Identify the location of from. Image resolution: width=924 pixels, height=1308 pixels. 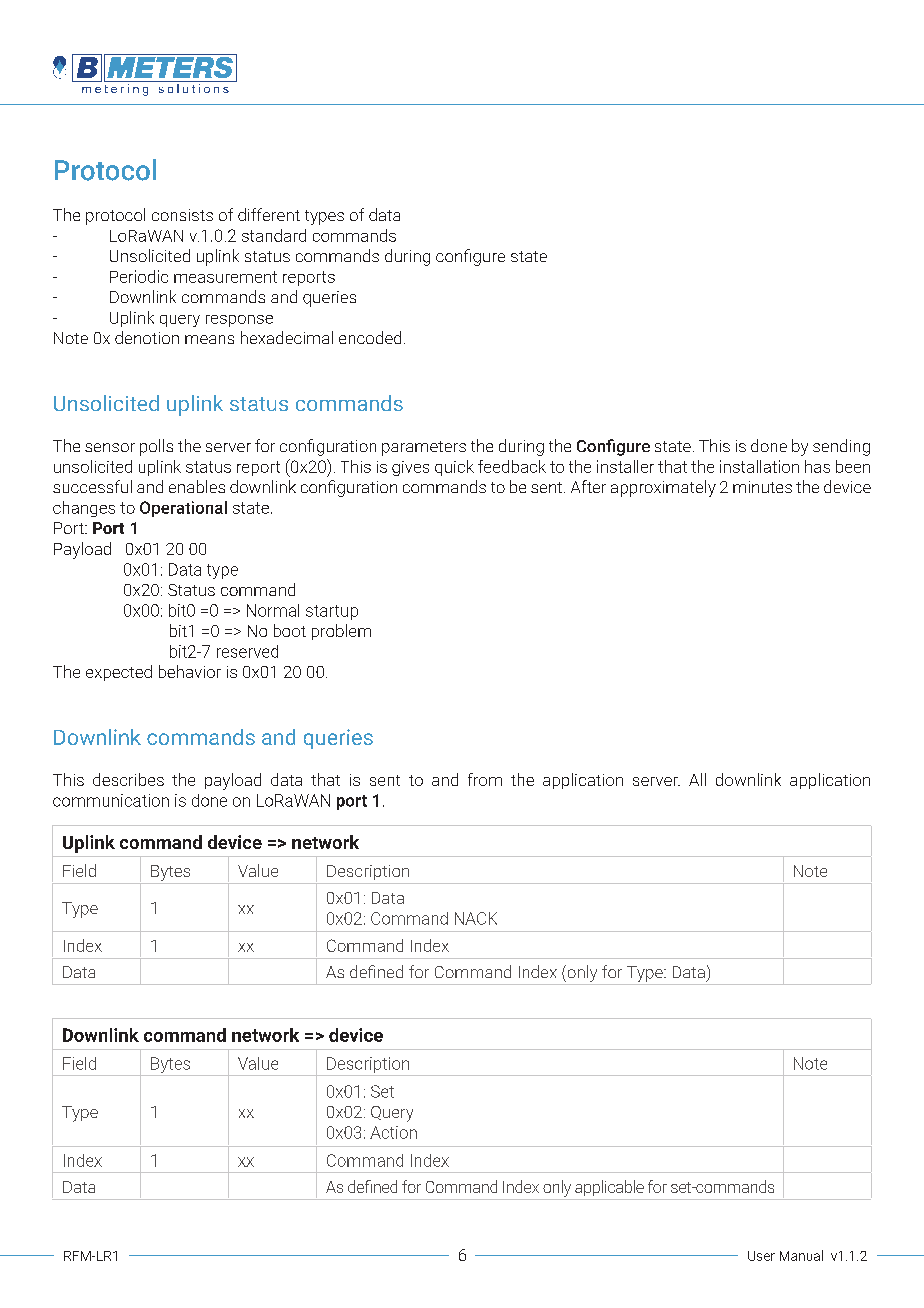
(485, 779).
